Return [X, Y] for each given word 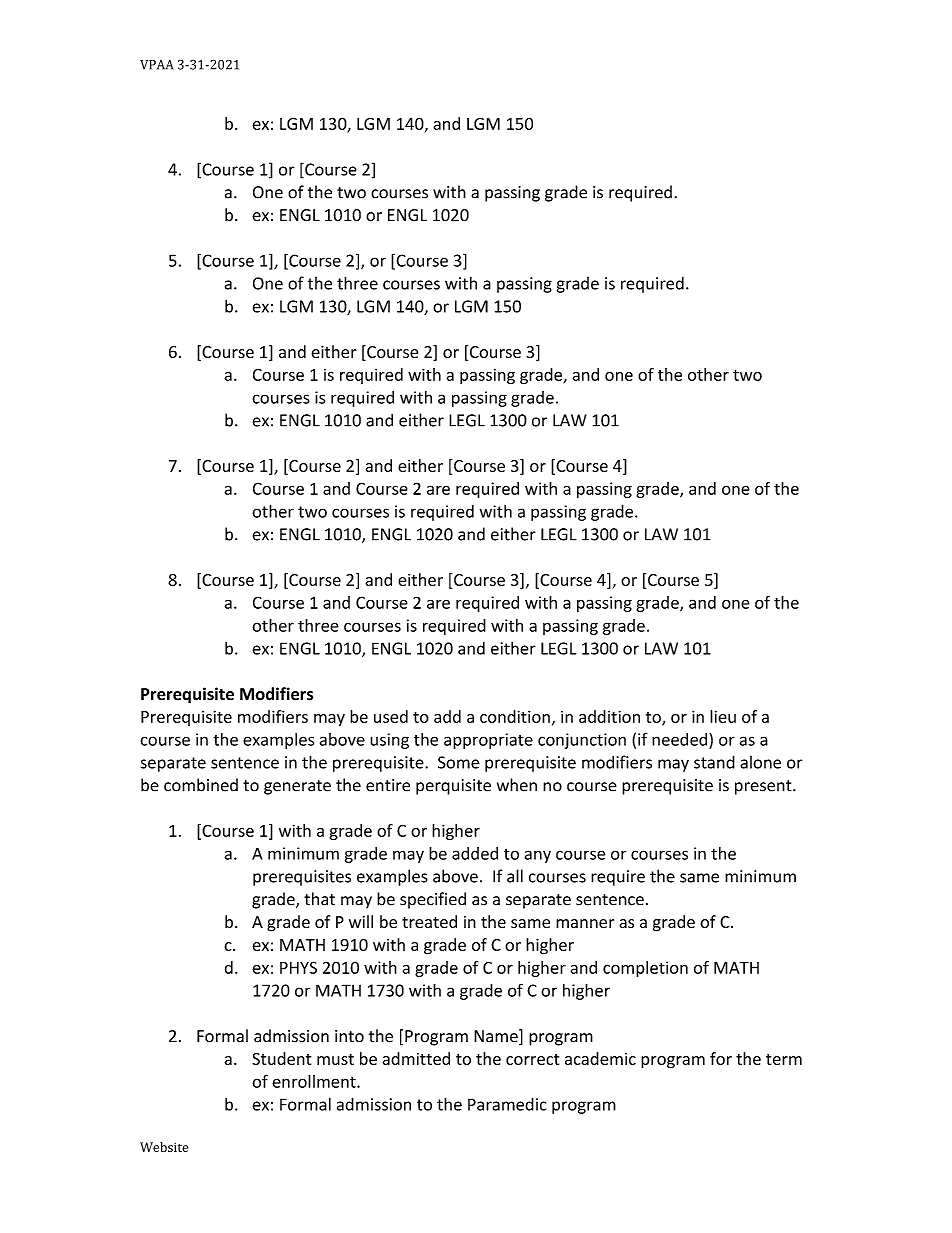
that [319, 899]
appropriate [488, 741]
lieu [723, 716]
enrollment [315, 1081]
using [389, 741]
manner [585, 923]
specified [433, 900]
